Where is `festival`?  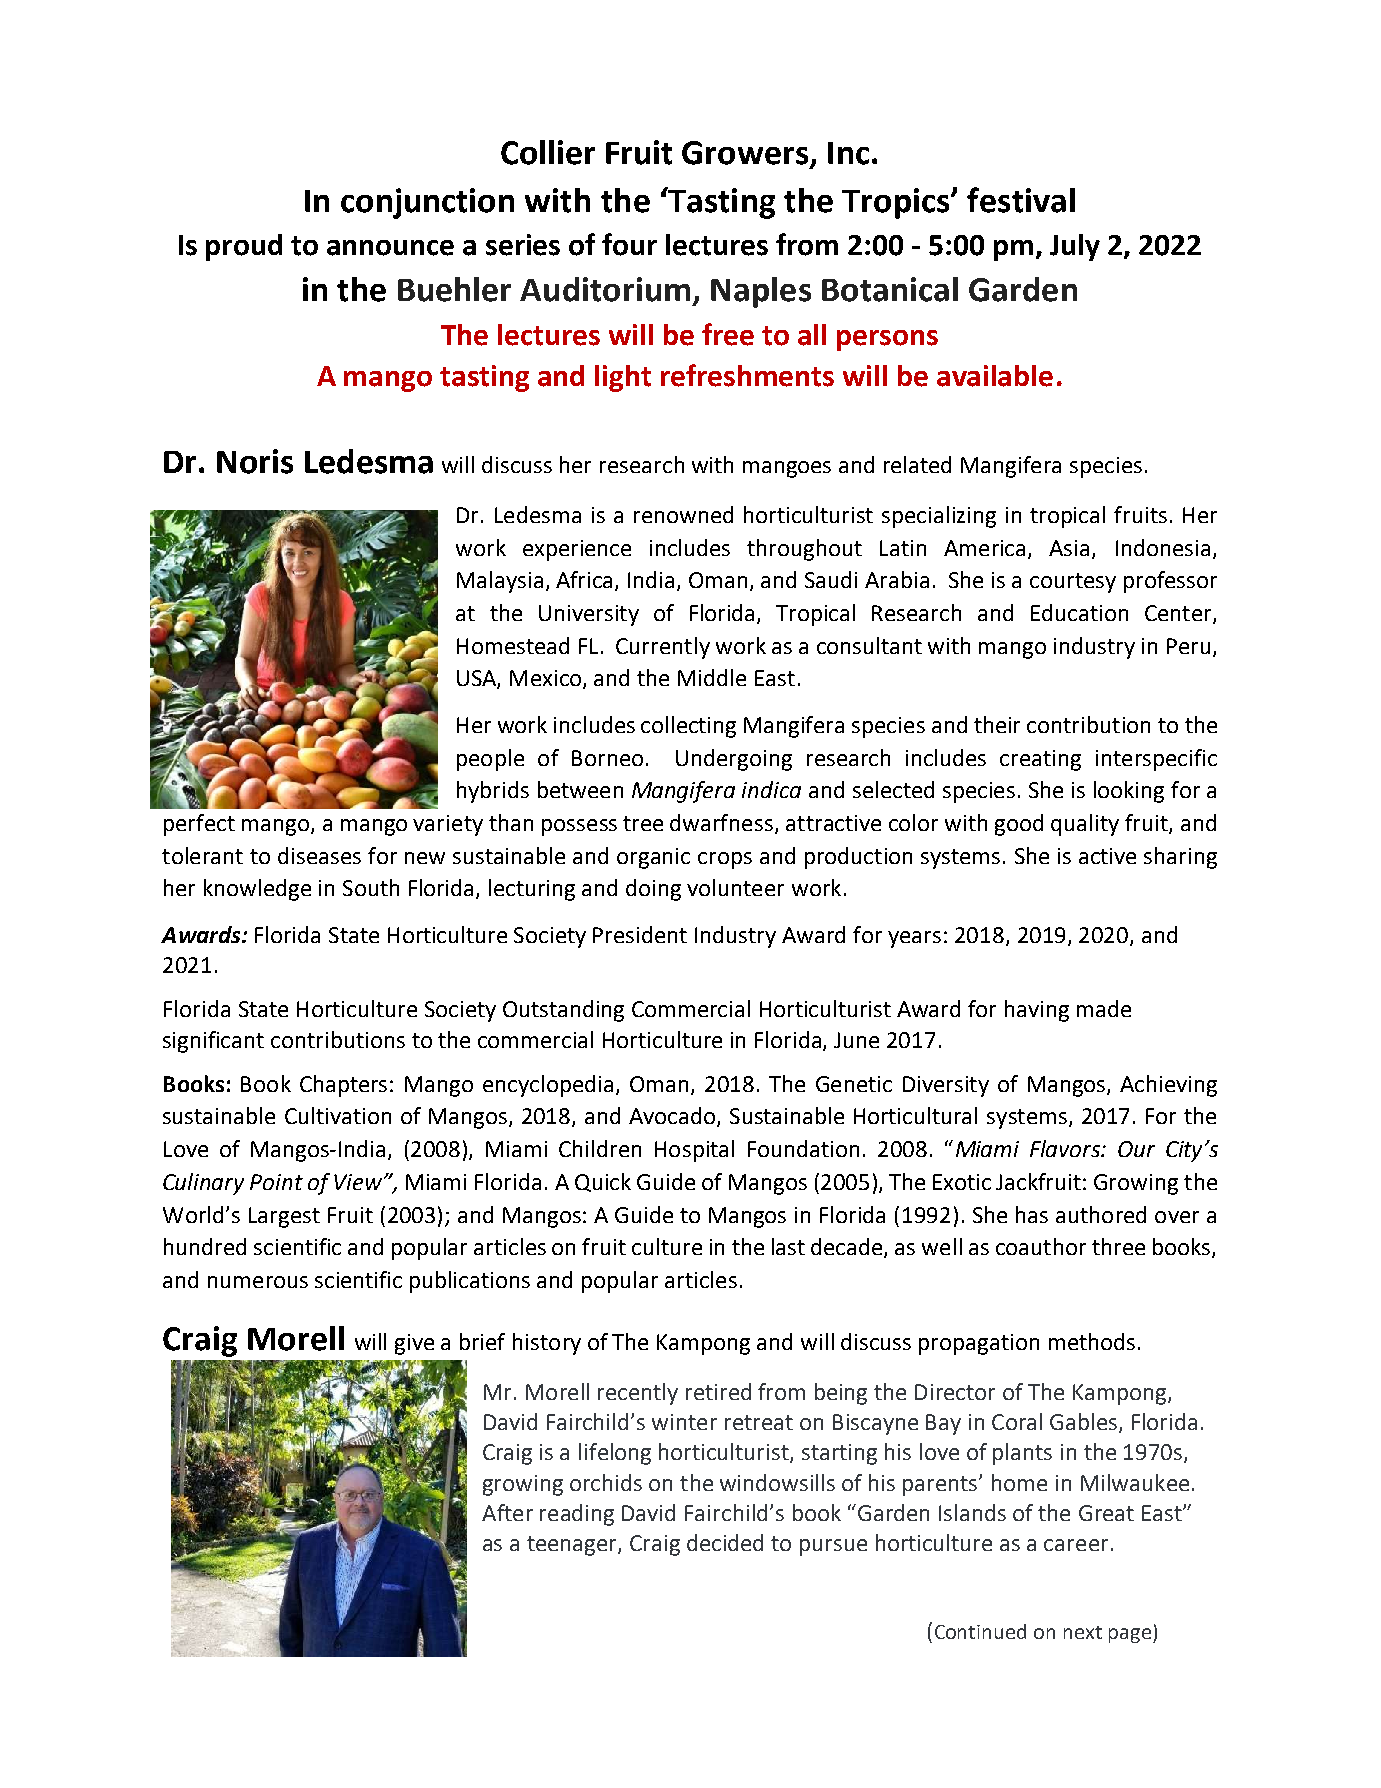 festival is located at coordinates (1021, 200).
